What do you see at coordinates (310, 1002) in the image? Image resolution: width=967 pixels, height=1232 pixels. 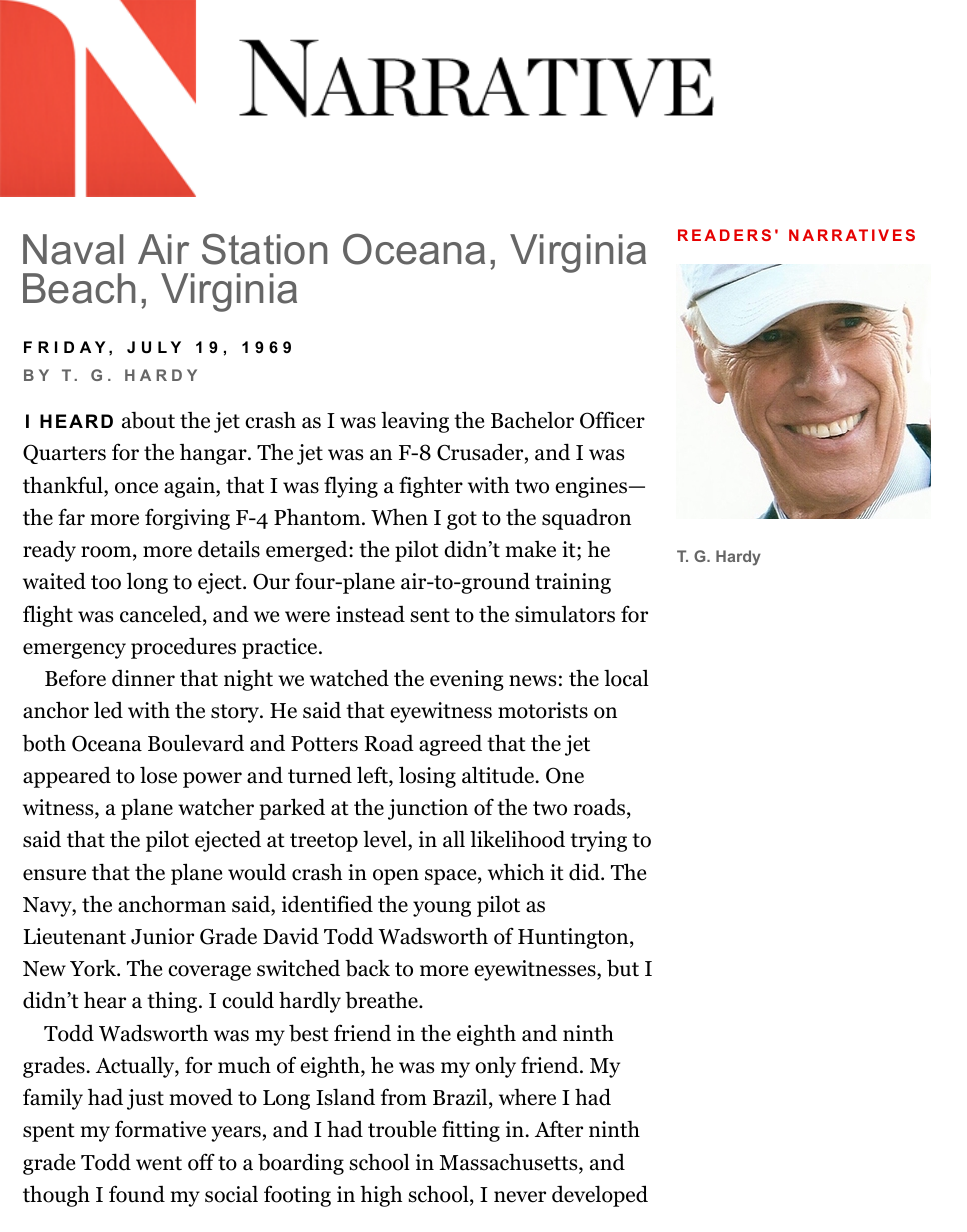 I see `hardly` at bounding box center [310, 1002].
